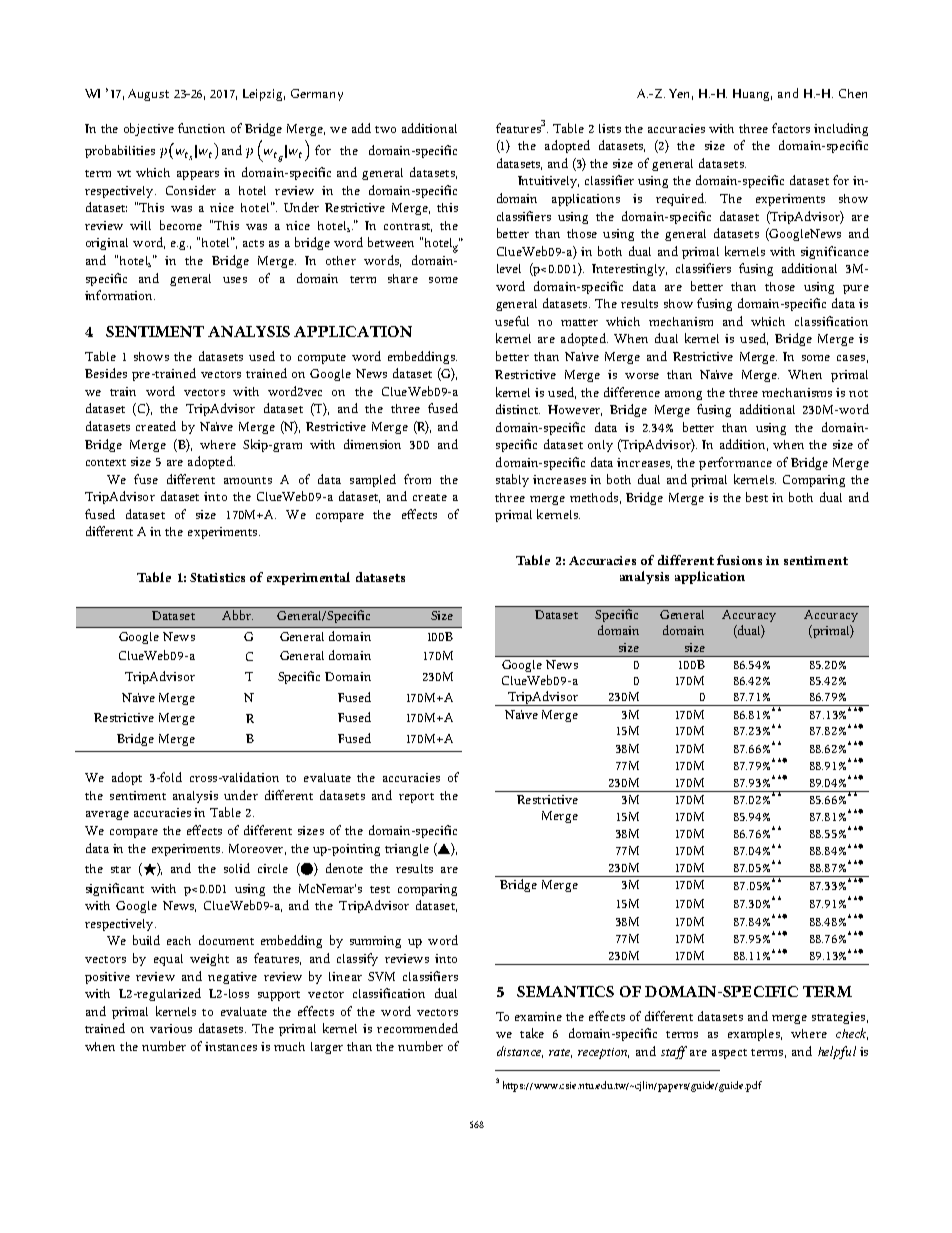 The image size is (952, 1233). Describe the element at coordinates (532, 1033) in the page. I see `take` at that location.
